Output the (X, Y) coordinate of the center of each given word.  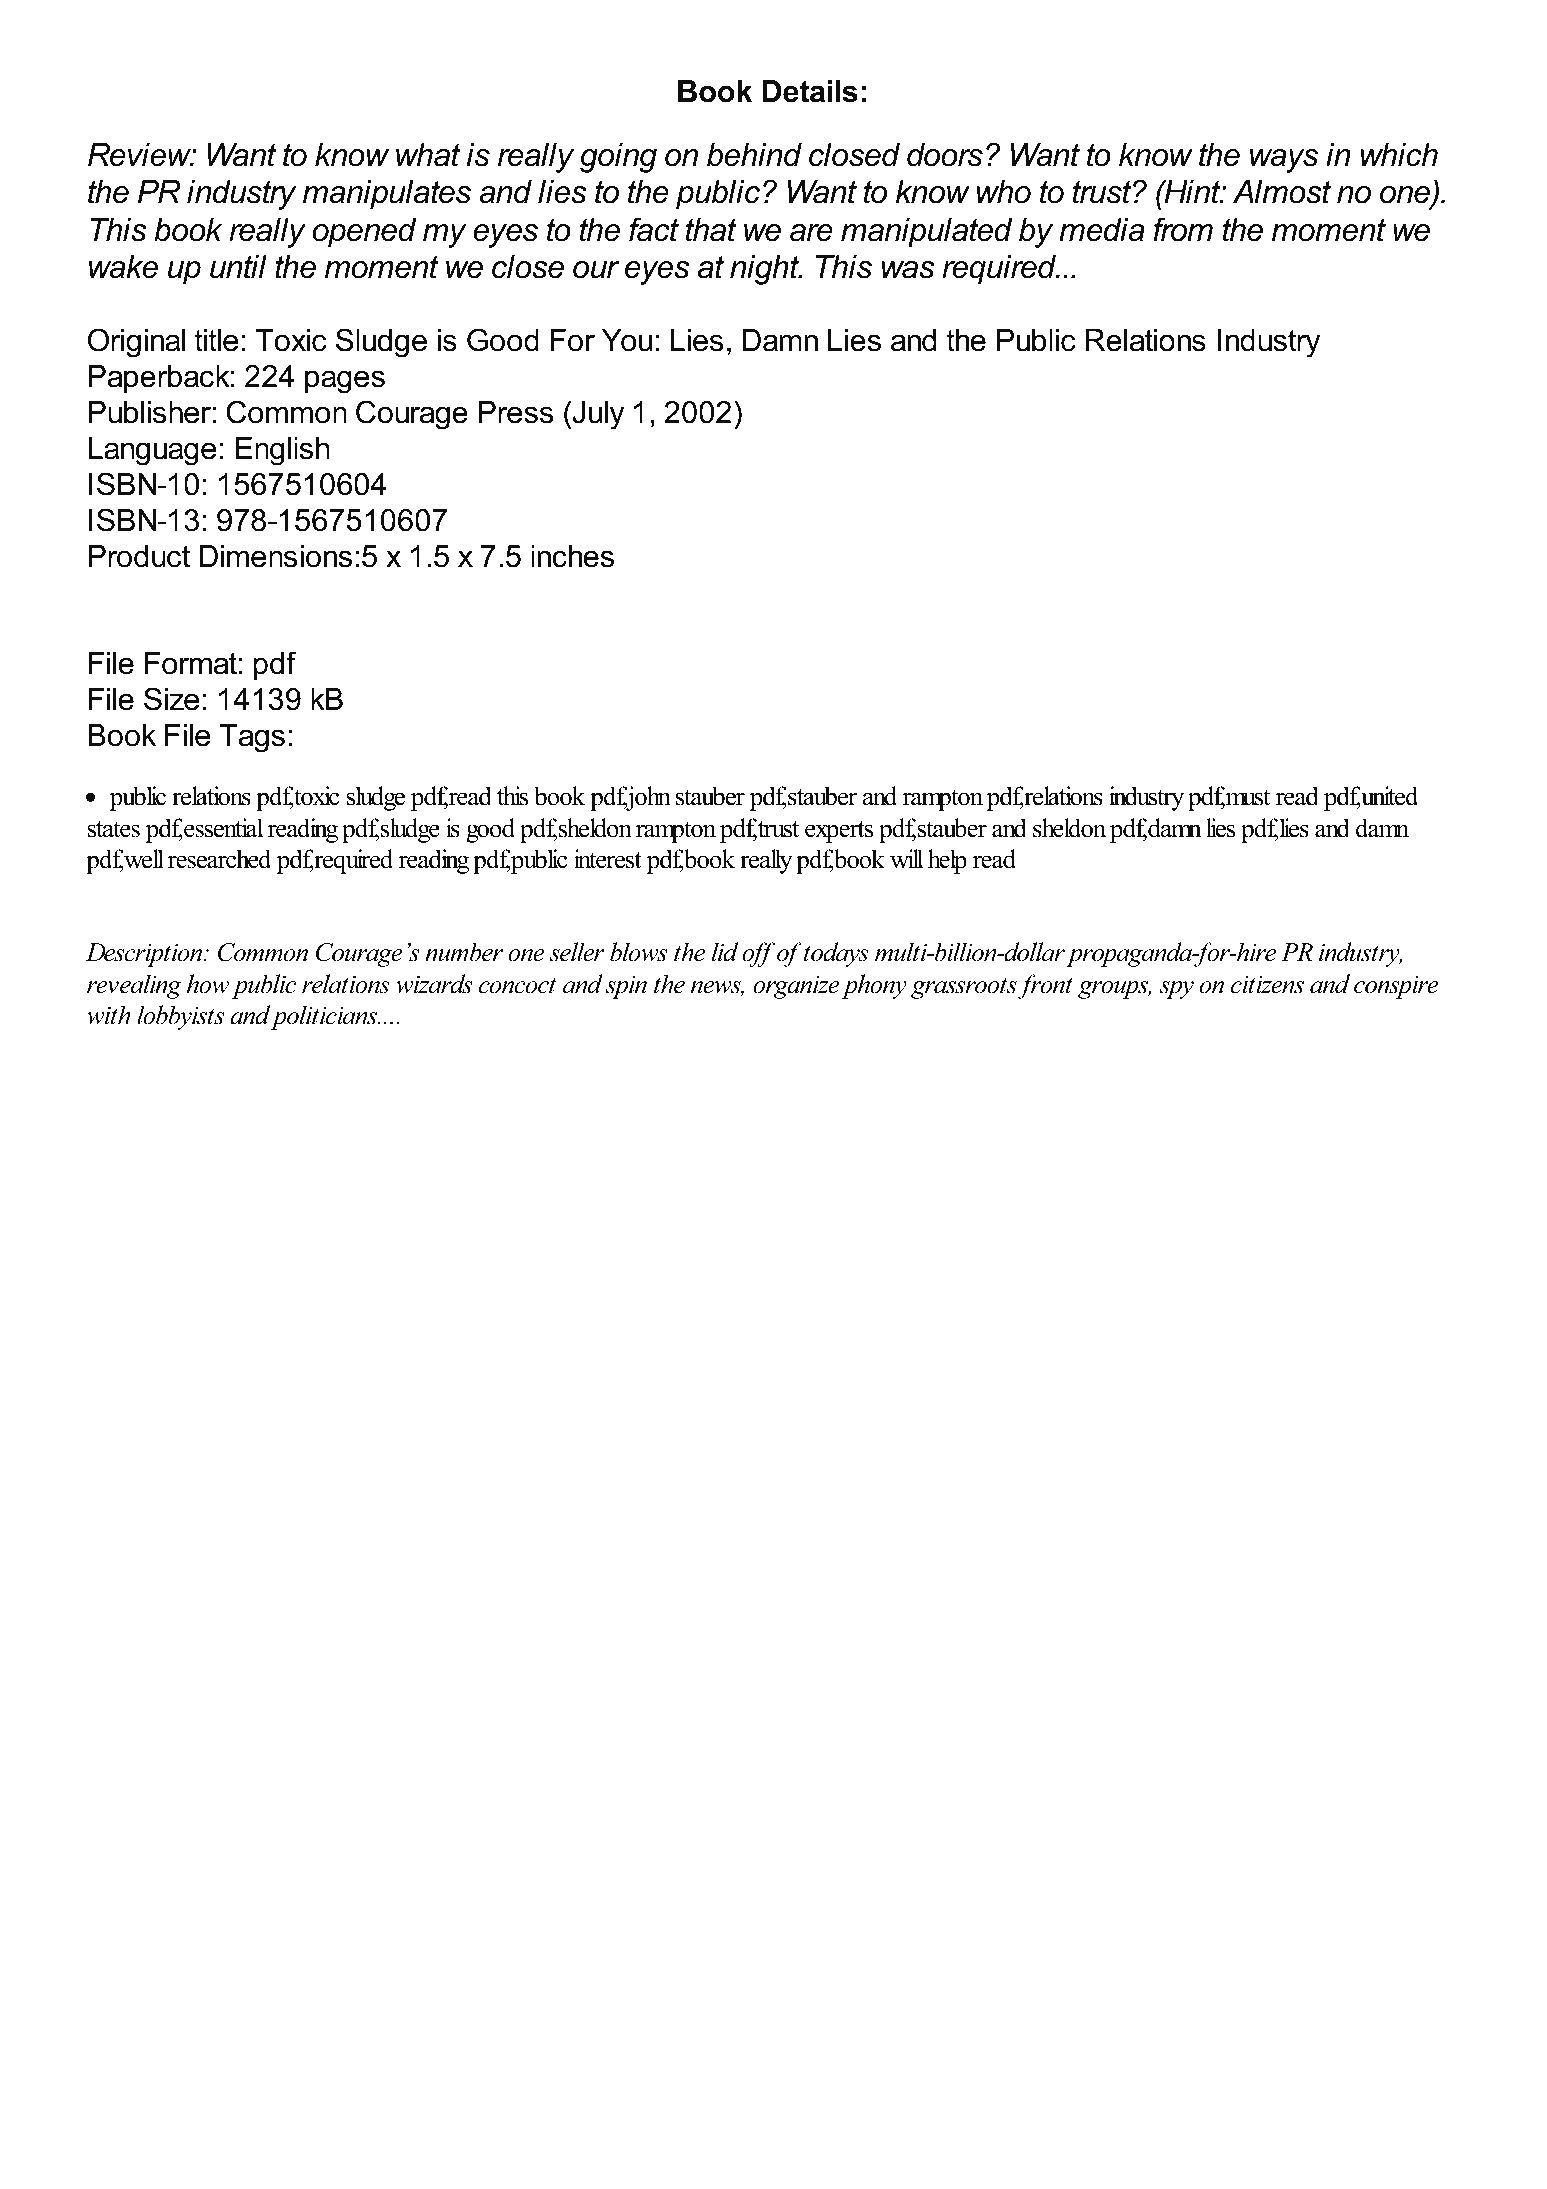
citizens (1267, 985)
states (114, 829)
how (208, 984)
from (1183, 229)
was (908, 270)
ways (1284, 161)
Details (810, 91)
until (238, 267)
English (282, 451)
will (907, 858)
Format (191, 663)
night (766, 270)
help (947, 861)
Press (516, 412)
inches (572, 556)
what (428, 155)
